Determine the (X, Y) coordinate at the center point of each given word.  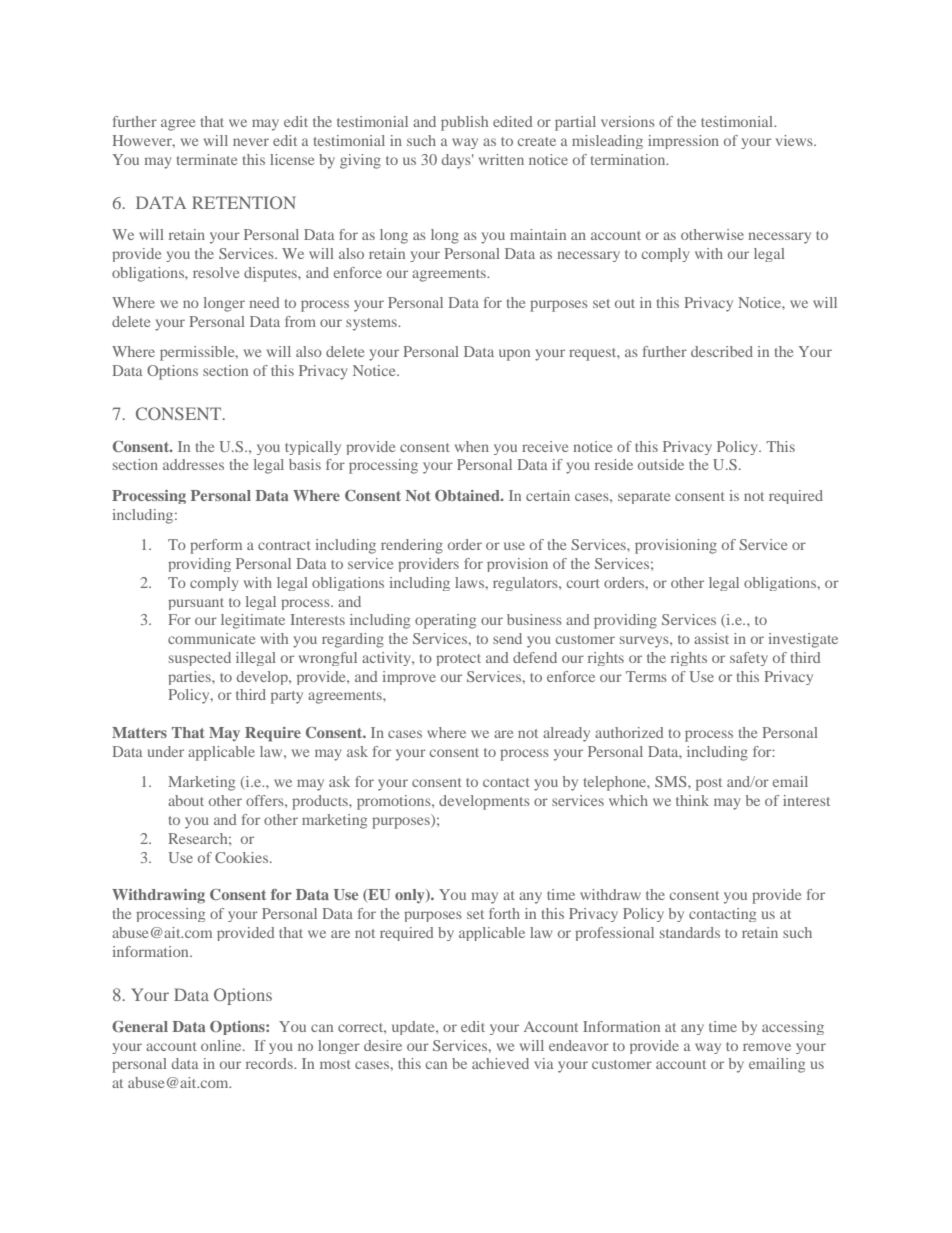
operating (445, 621)
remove (767, 1047)
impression (683, 142)
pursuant (196, 604)
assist (711, 638)
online (222, 1045)
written (501, 159)
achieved (500, 1063)
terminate (207, 159)
